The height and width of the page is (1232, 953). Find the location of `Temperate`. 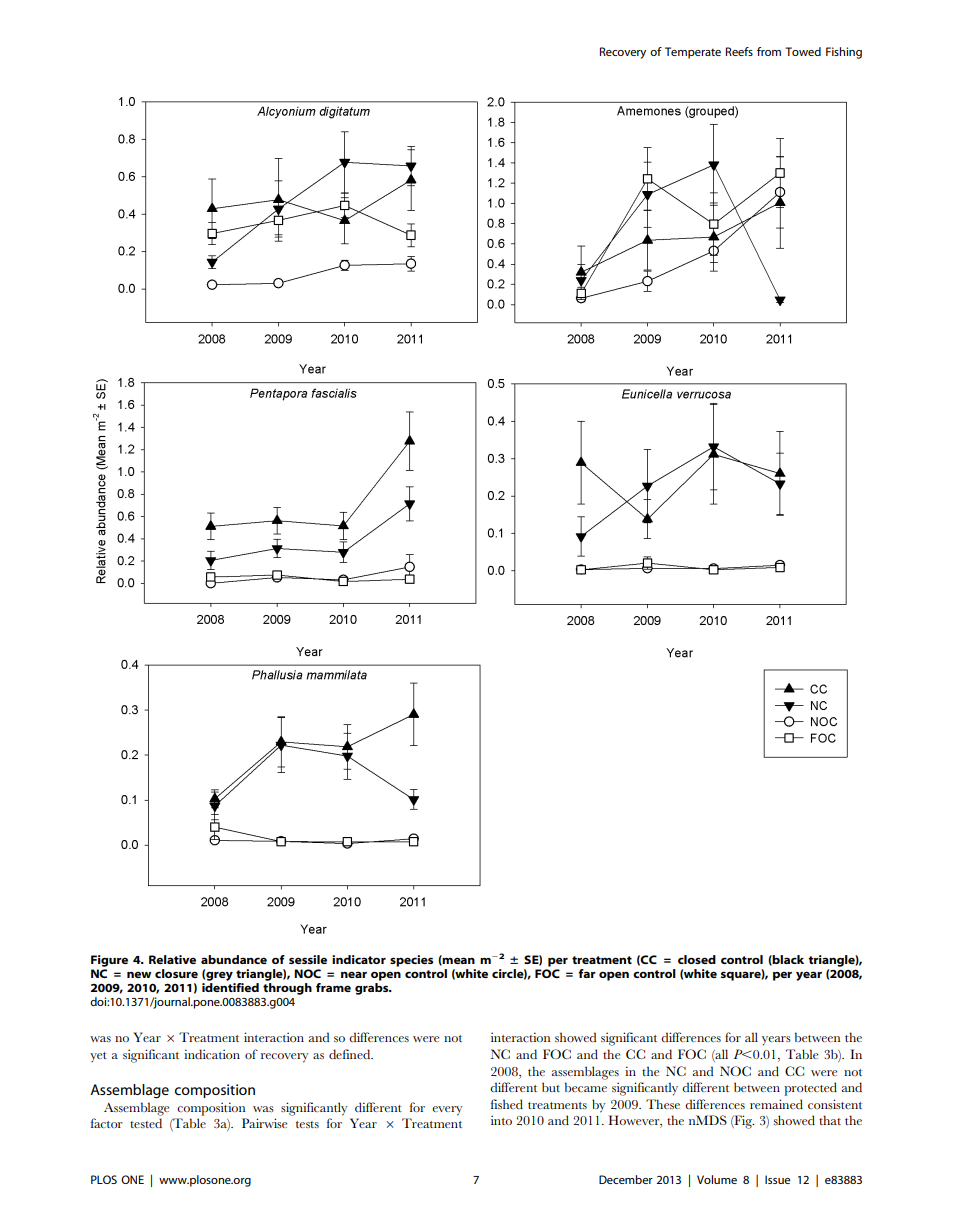

Temperate is located at coordinates (693, 53).
